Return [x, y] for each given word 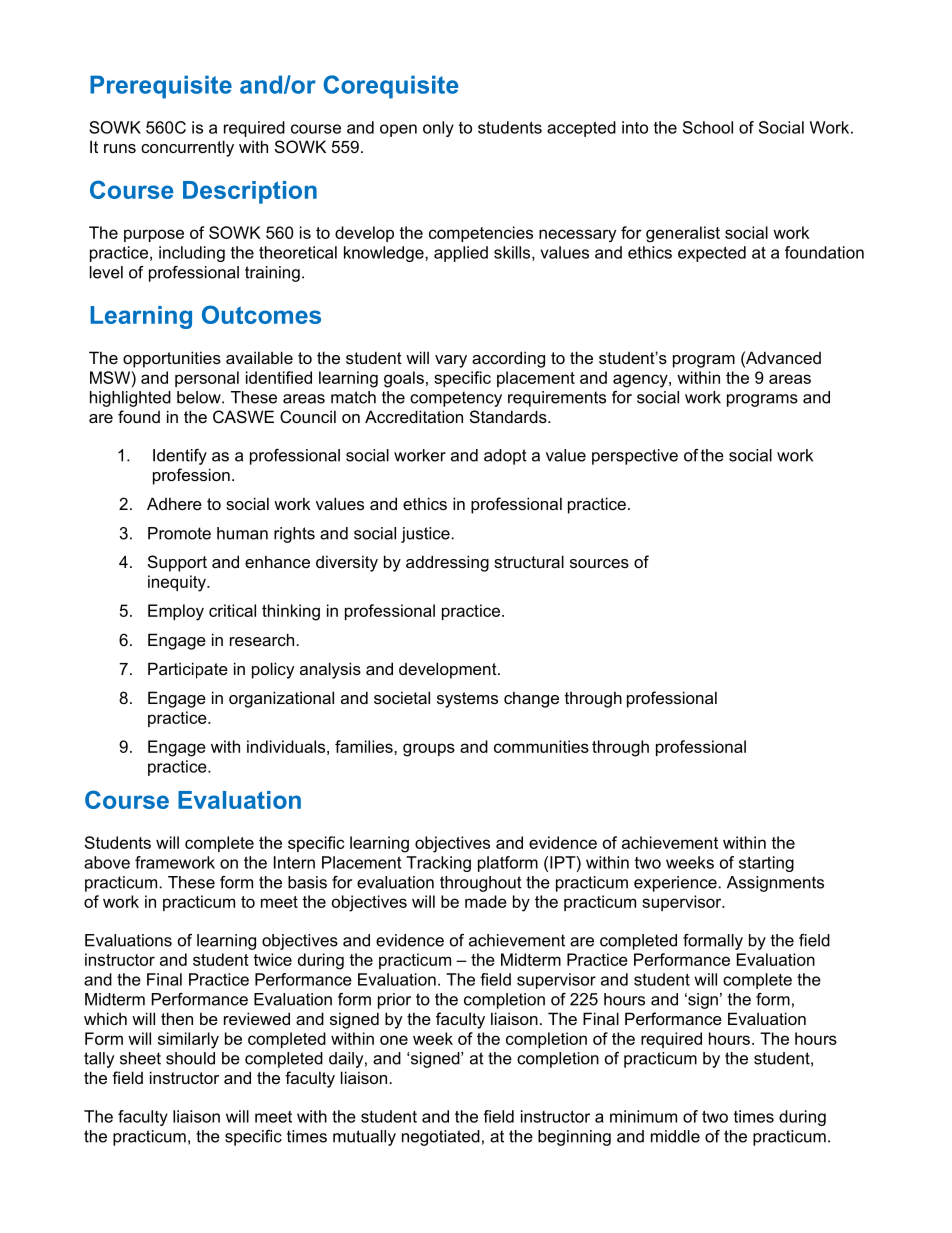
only [438, 129]
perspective [635, 457]
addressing [447, 563]
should [190, 1058]
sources [599, 563]
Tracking [438, 864]
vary [451, 361]
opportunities [172, 359]
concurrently [187, 148]
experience [676, 884]
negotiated [441, 1138]
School [708, 127]
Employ [176, 612]
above [107, 862]
